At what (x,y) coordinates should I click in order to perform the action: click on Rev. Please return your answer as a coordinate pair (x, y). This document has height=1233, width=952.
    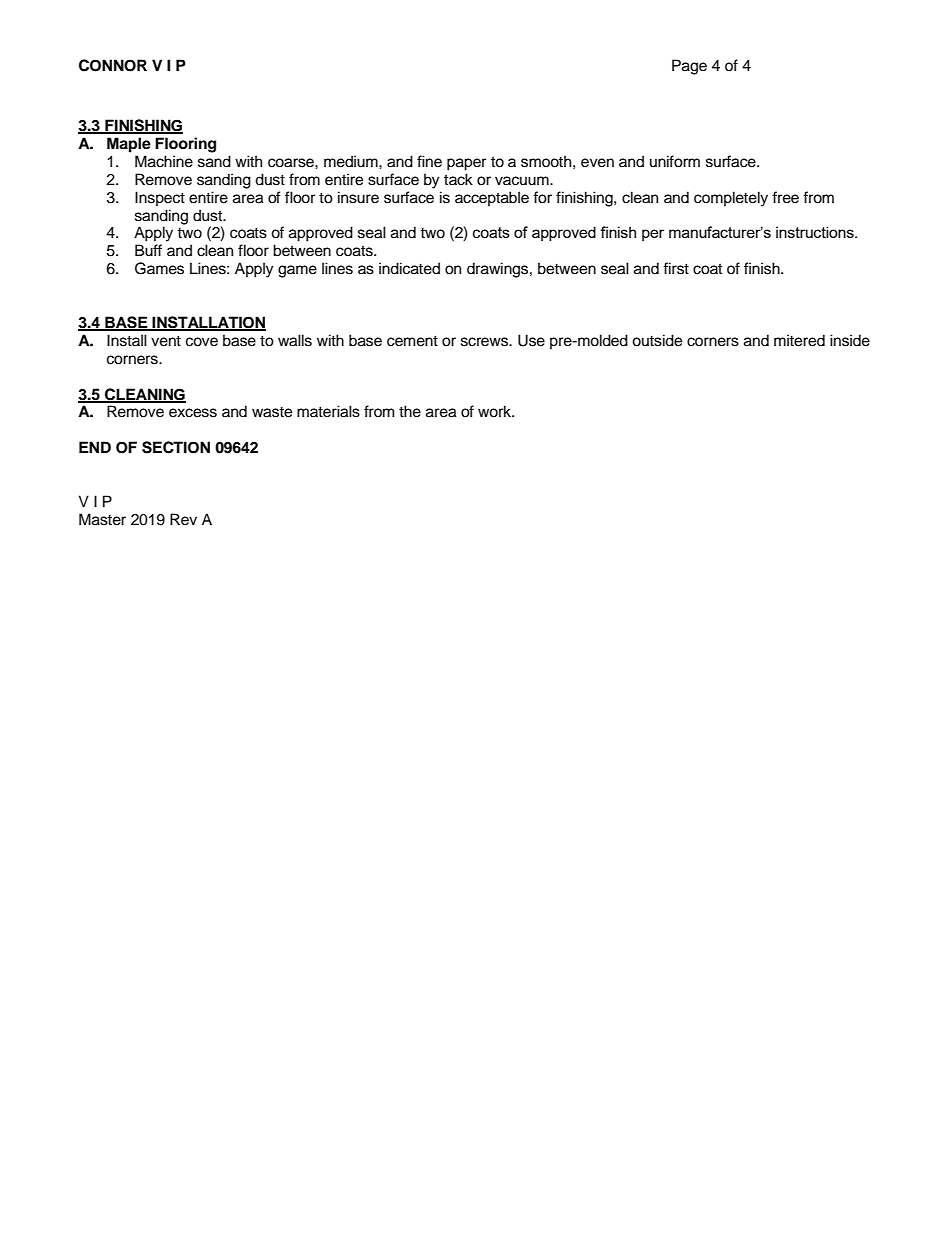
    Looking at the image, I should click on (183, 519).
